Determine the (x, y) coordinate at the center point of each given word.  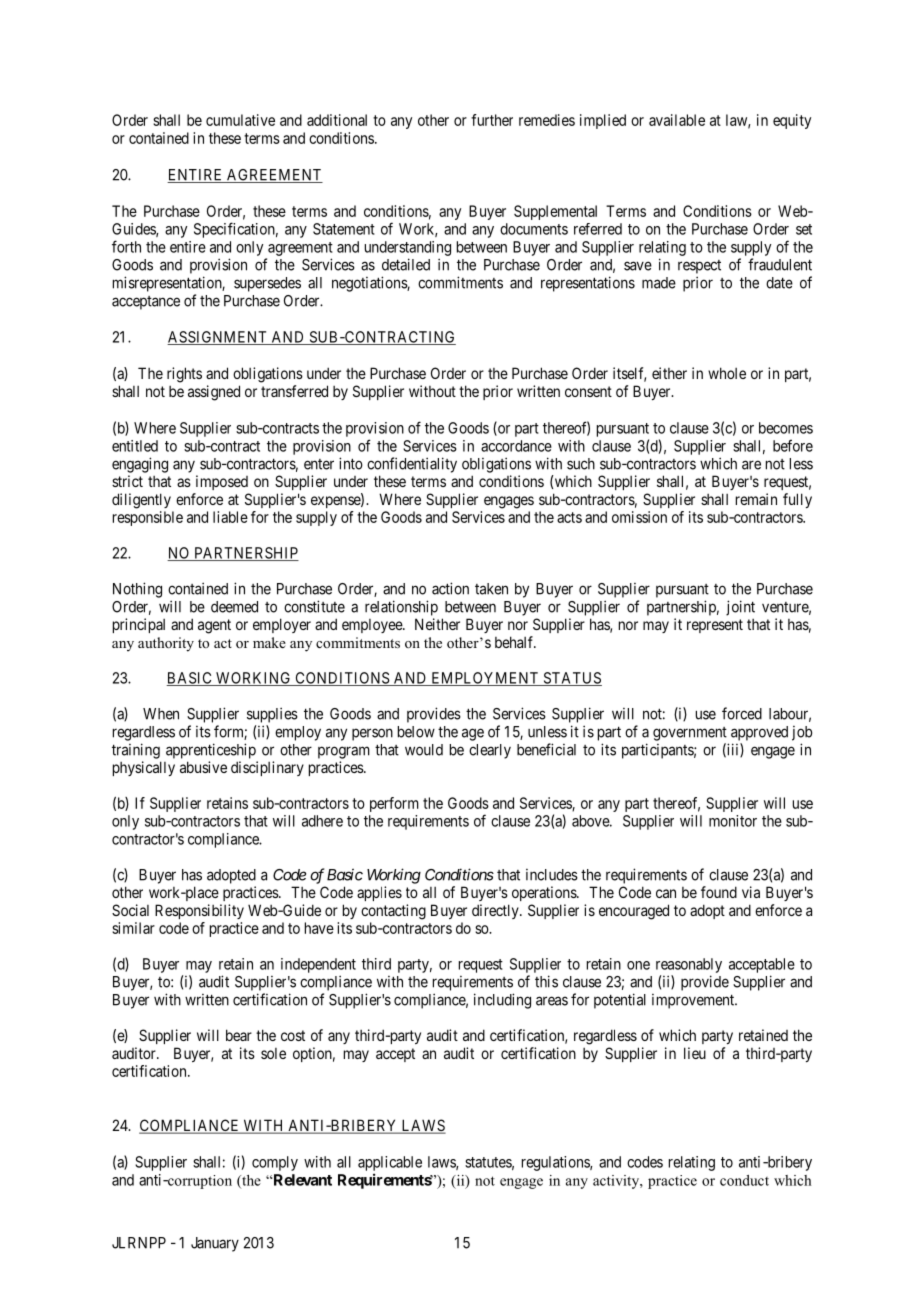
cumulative (240, 120)
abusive (203, 767)
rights (184, 375)
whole (727, 373)
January (215, 1244)
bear (239, 1035)
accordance (516, 446)
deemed (234, 607)
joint (740, 608)
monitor (733, 821)
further (492, 120)
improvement (694, 1001)
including (502, 1001)
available (677, 120)
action (450, 588)
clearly (490, 751)
